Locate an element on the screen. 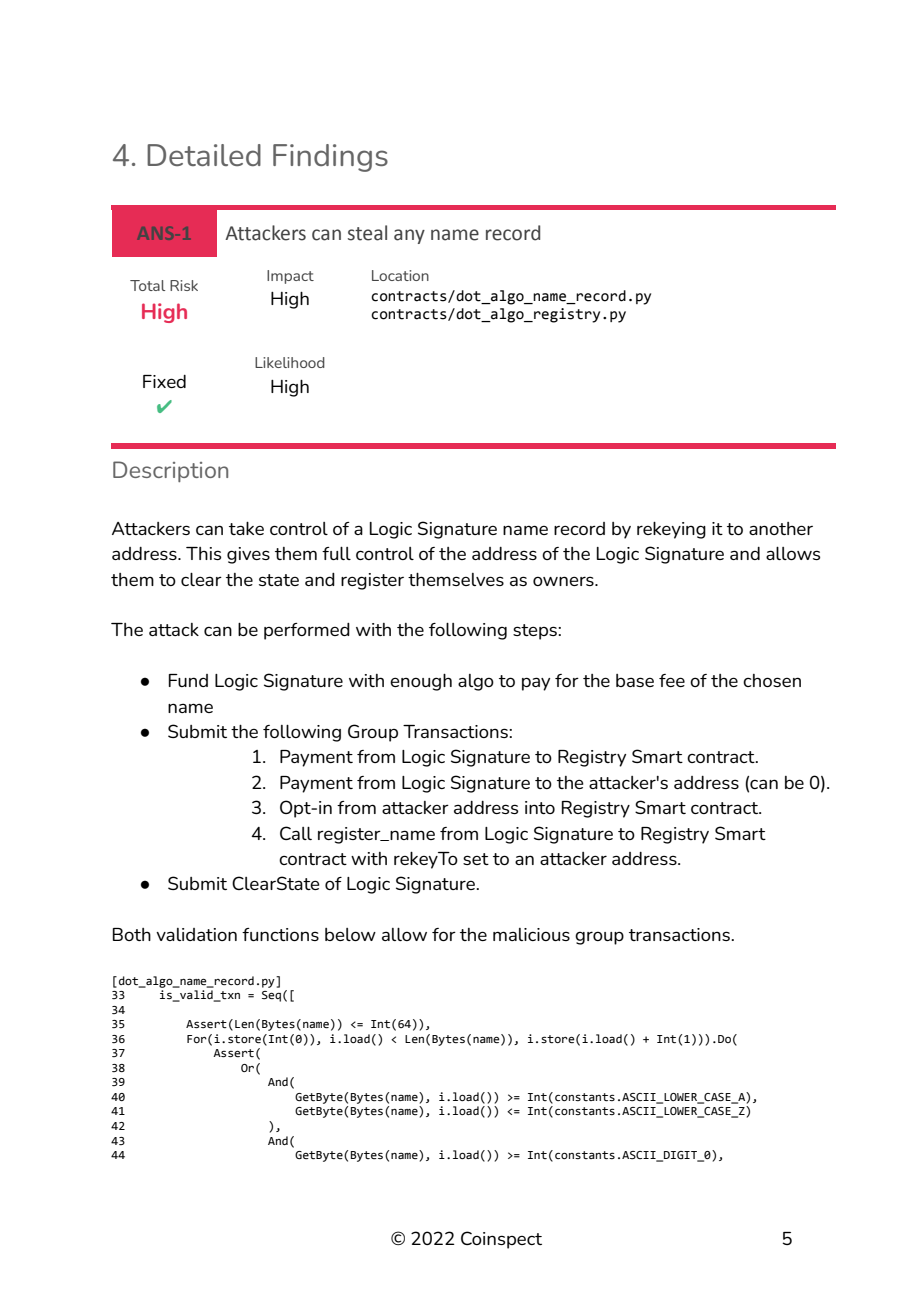  rekeying is located at coordinates (671, 530).
